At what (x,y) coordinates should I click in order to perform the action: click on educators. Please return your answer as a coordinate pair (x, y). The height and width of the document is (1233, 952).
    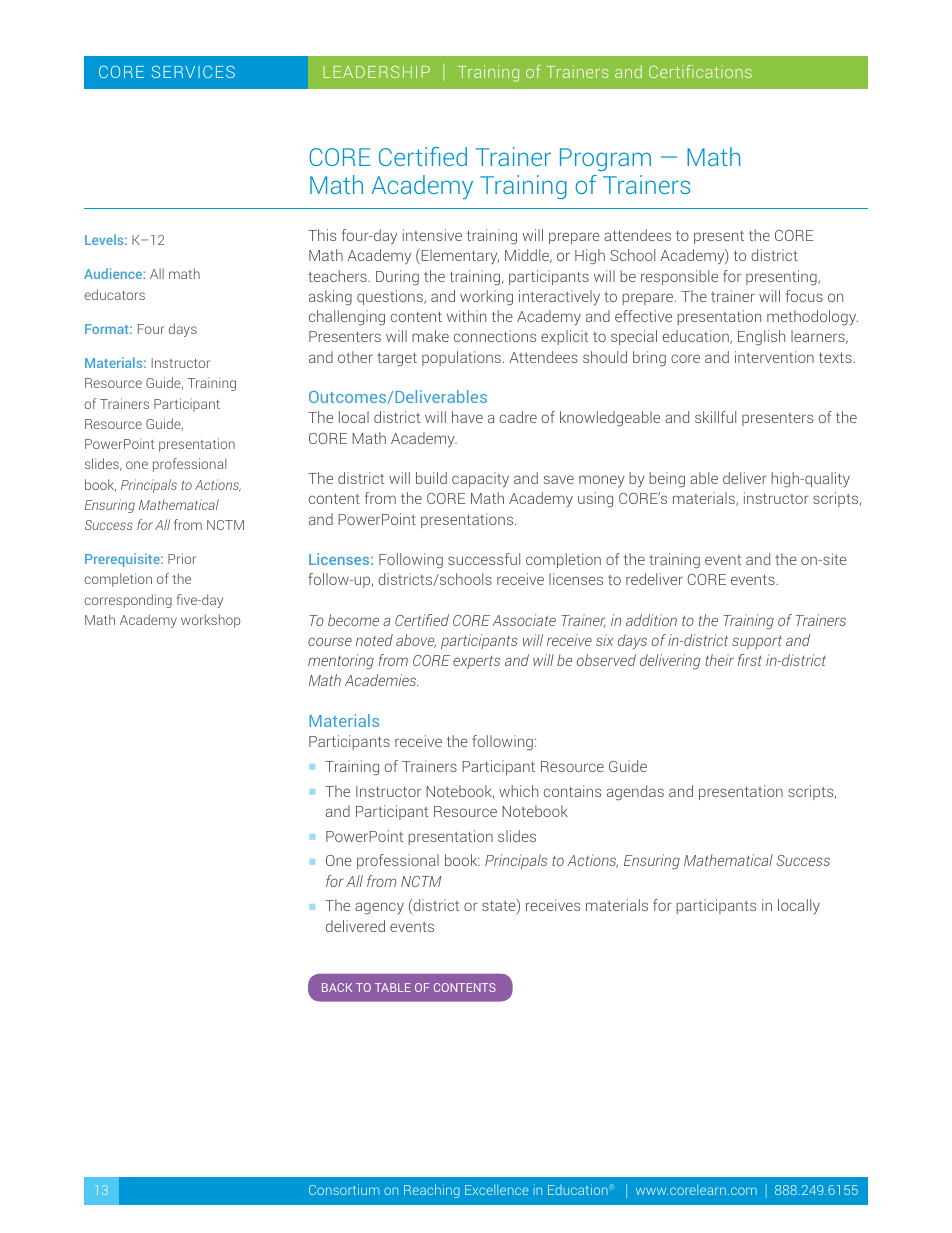
    Looking at the image, I should click on (114, 294).
